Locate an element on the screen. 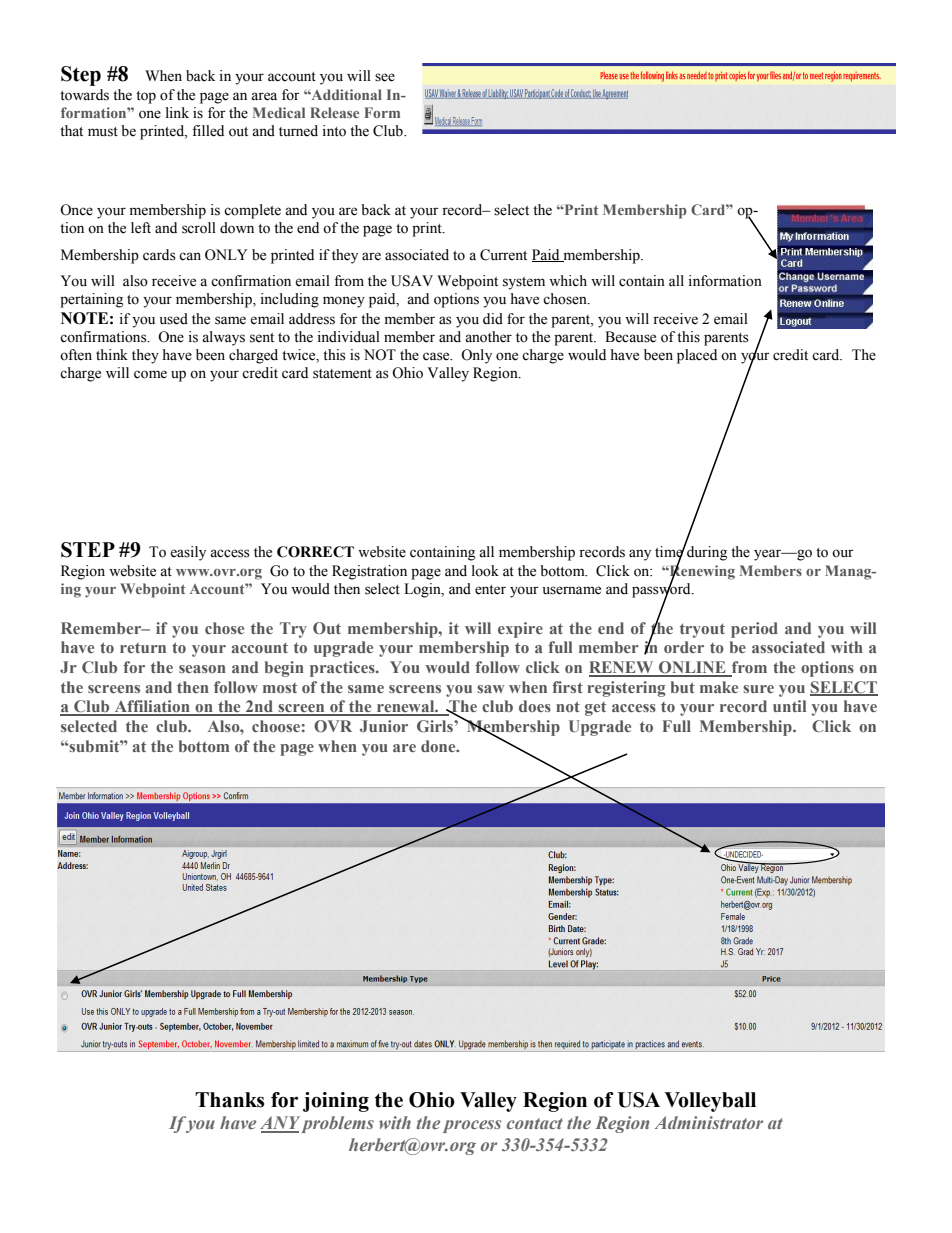 Image resolution: width=952 pixels, height=1233 pixels. which is located at coordinates (568, 281).
